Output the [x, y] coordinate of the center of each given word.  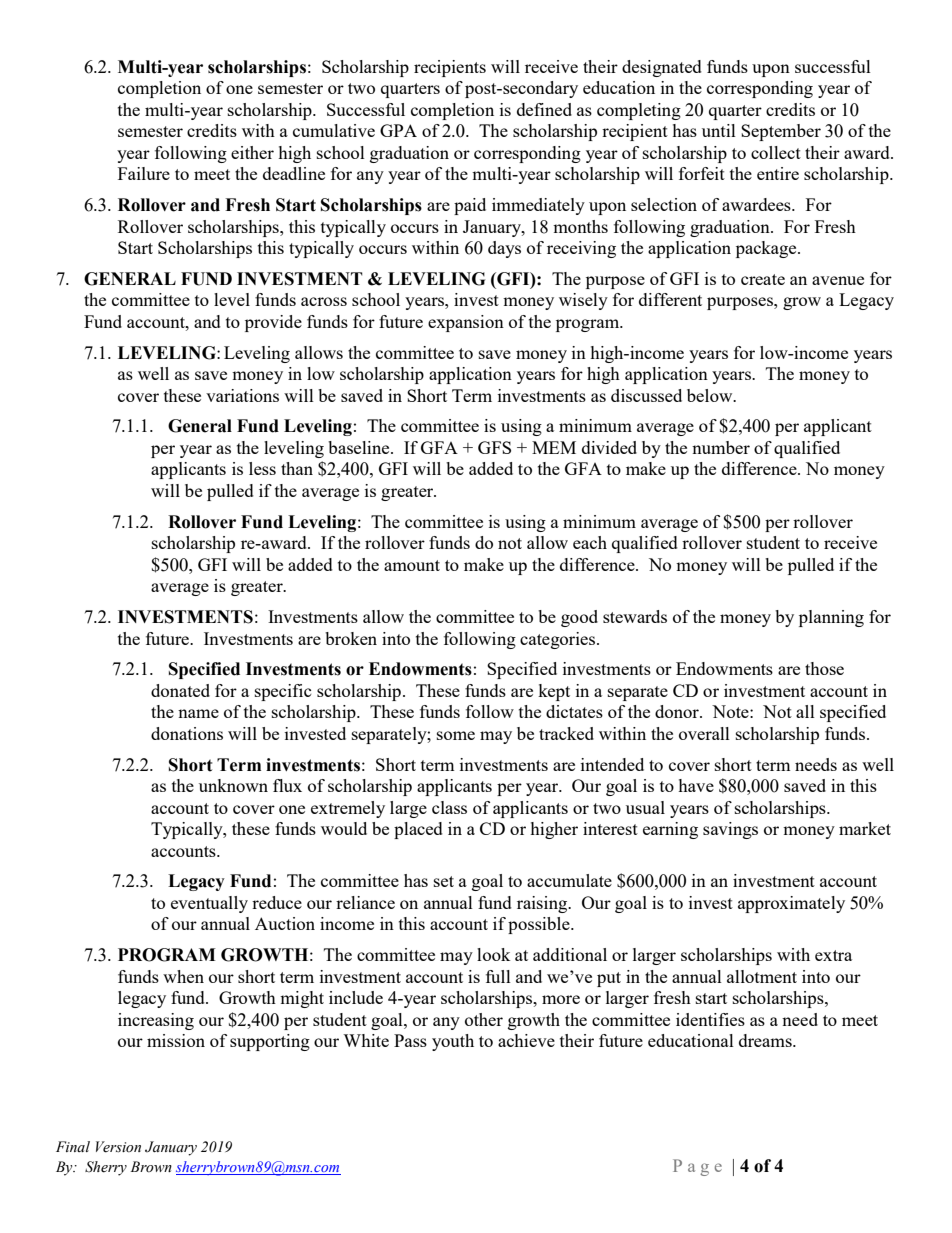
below [711, 395]
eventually [209, 904]
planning [831, 618]
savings [730, 830]
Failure [144, 173]
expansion [466, 323]
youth [453, 1042]
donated [180, 690]
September [781, 132]
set [444, 881]
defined [544, 109]
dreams [766, 1040]
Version [118, 1147]
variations [242, 395]
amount [412, 565]
